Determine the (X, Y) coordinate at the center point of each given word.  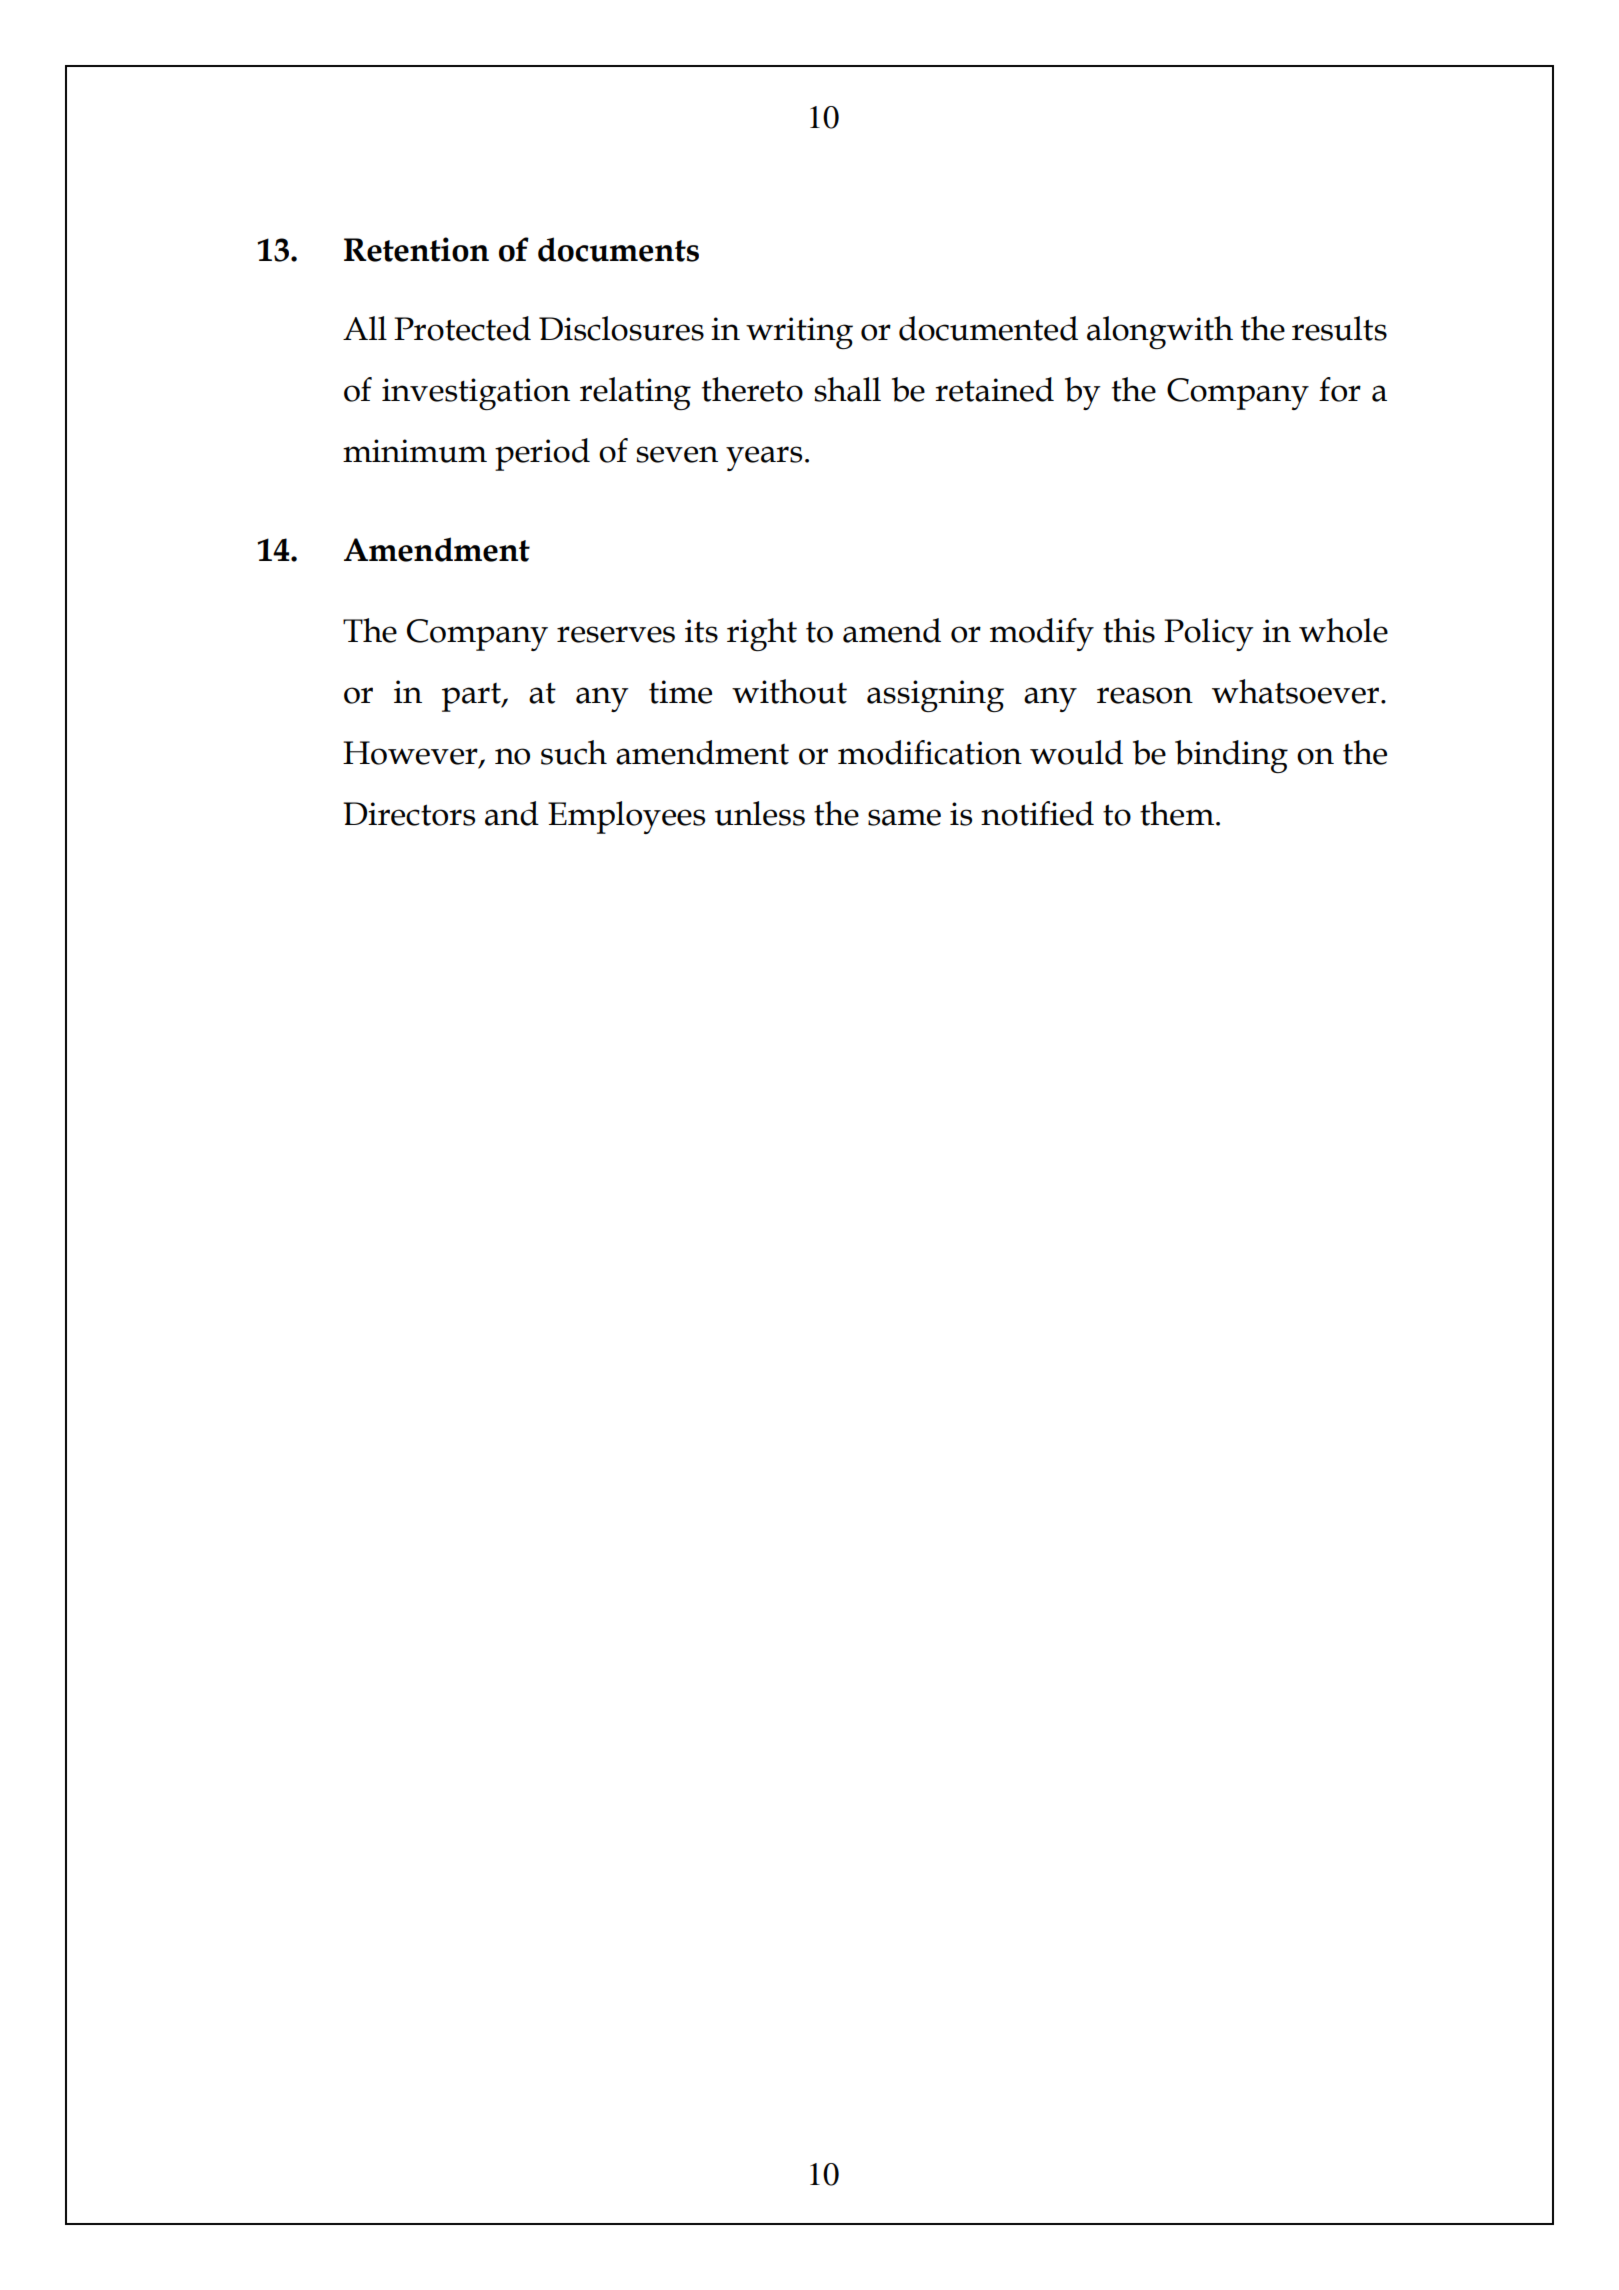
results (1339, 328)
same (904, 817)
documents (618, 249)
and (512, 813)
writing (799, 333)
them (1178, 813)
